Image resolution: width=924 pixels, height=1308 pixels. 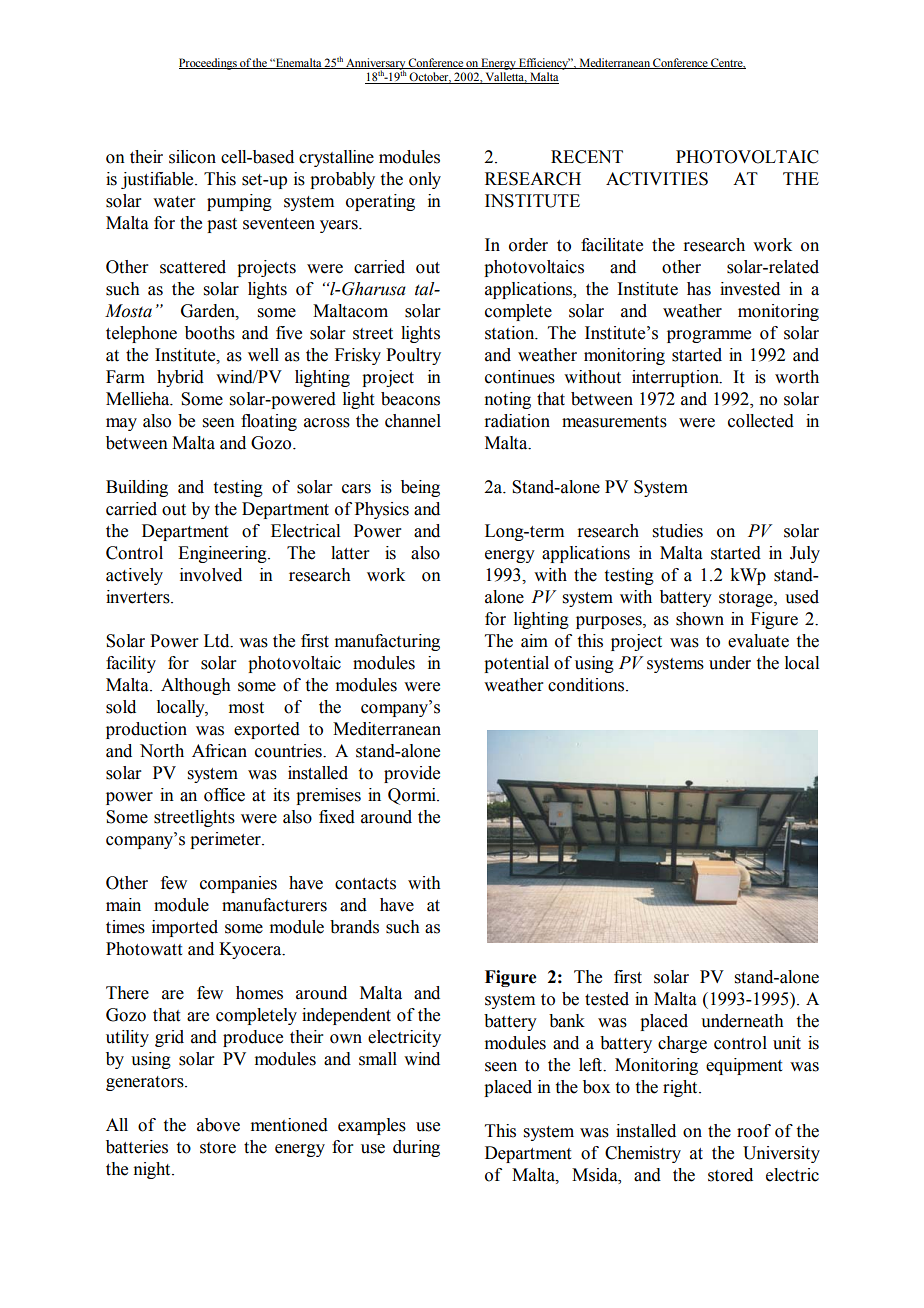 What do you see at coordinates (209, 64) in the image?
I see `Proceedings` at bounding box center [209, 64].
